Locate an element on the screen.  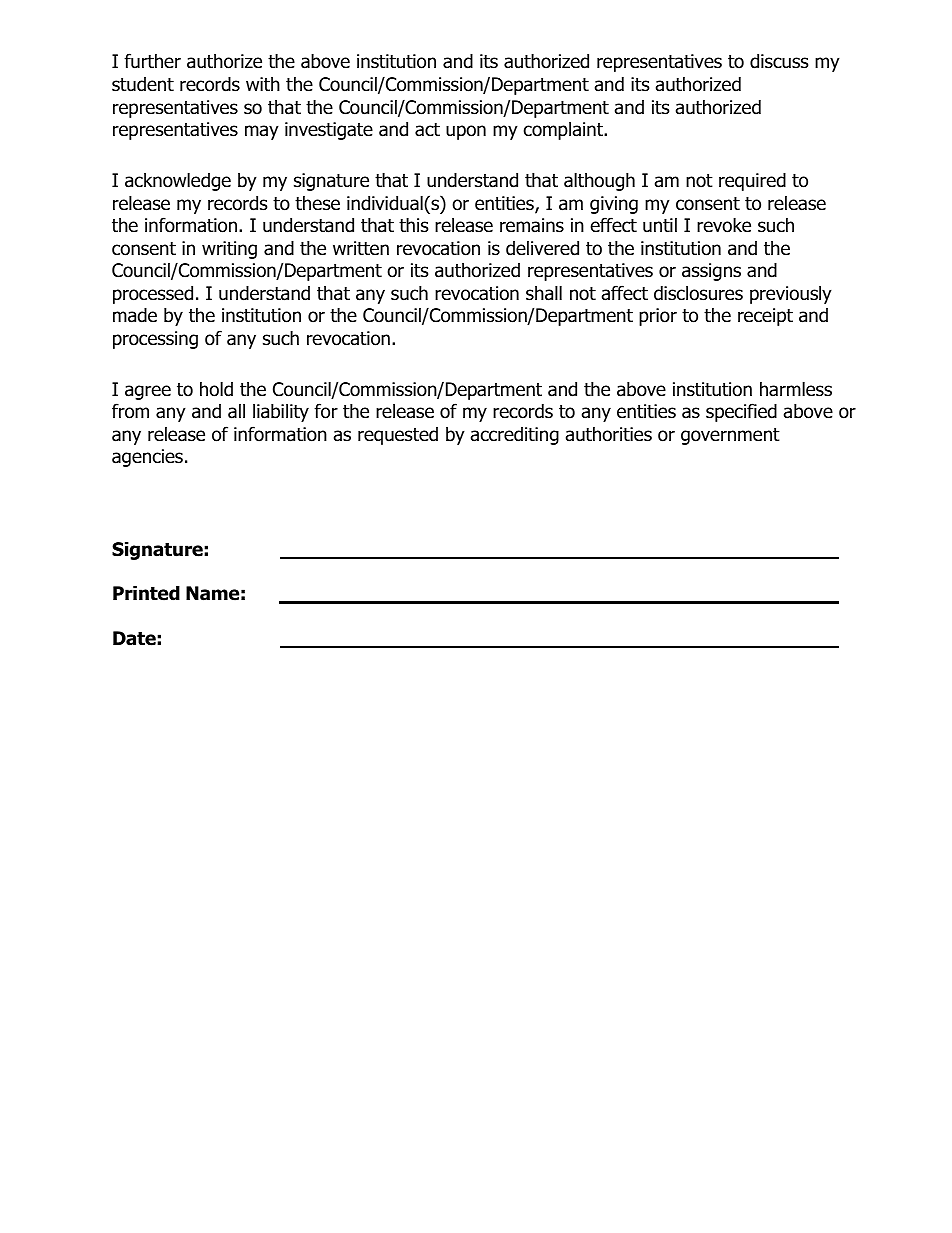
processing is located at coordinates (155, 340).
